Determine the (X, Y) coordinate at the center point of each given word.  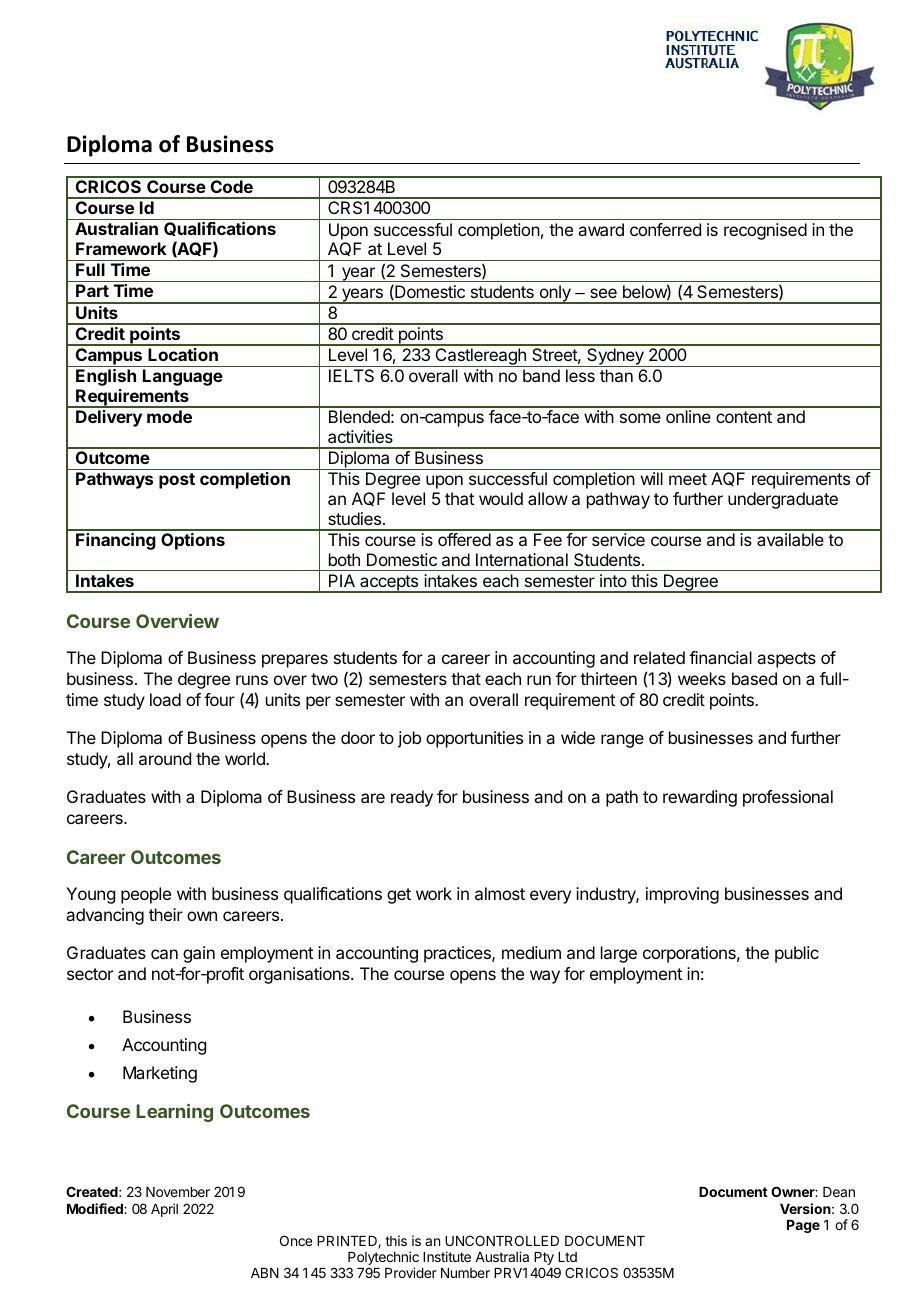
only (555, 294)
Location (183, 354)
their (166, 914)
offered (464, 539)
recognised (765, 231)
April (164, 1210)
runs (252, 680)
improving (682, 895)
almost (500, 893)
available (790, 539)
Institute (447, 1256)
